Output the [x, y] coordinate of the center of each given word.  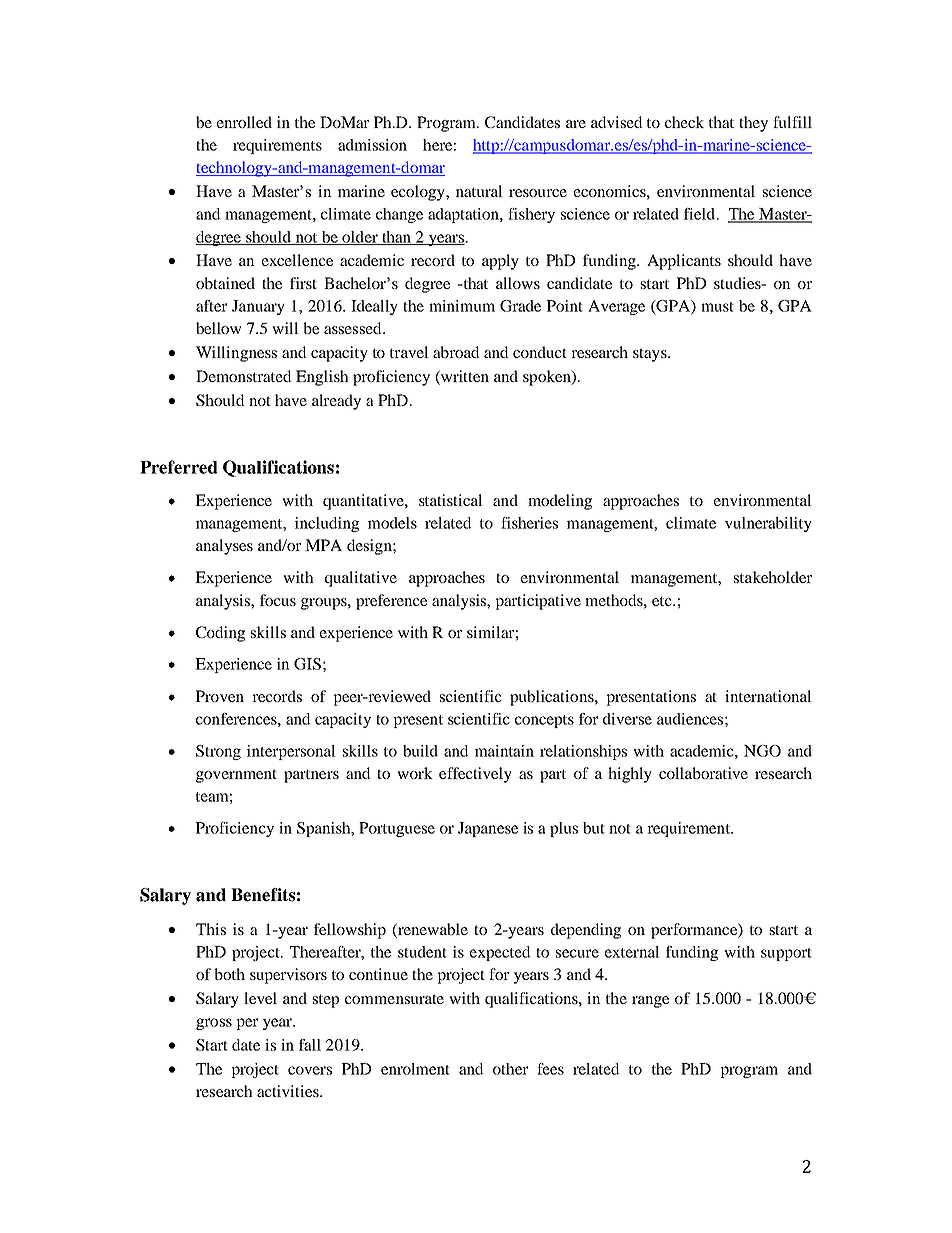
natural [479, 191]
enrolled [244, 122]
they [753, 124]
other [510, 1069]
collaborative [703, 773]
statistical [451, 500]
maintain [504, 751]
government [236, 776]
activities [289, 1091]
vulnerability [768, 524]
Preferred [179, 467]
